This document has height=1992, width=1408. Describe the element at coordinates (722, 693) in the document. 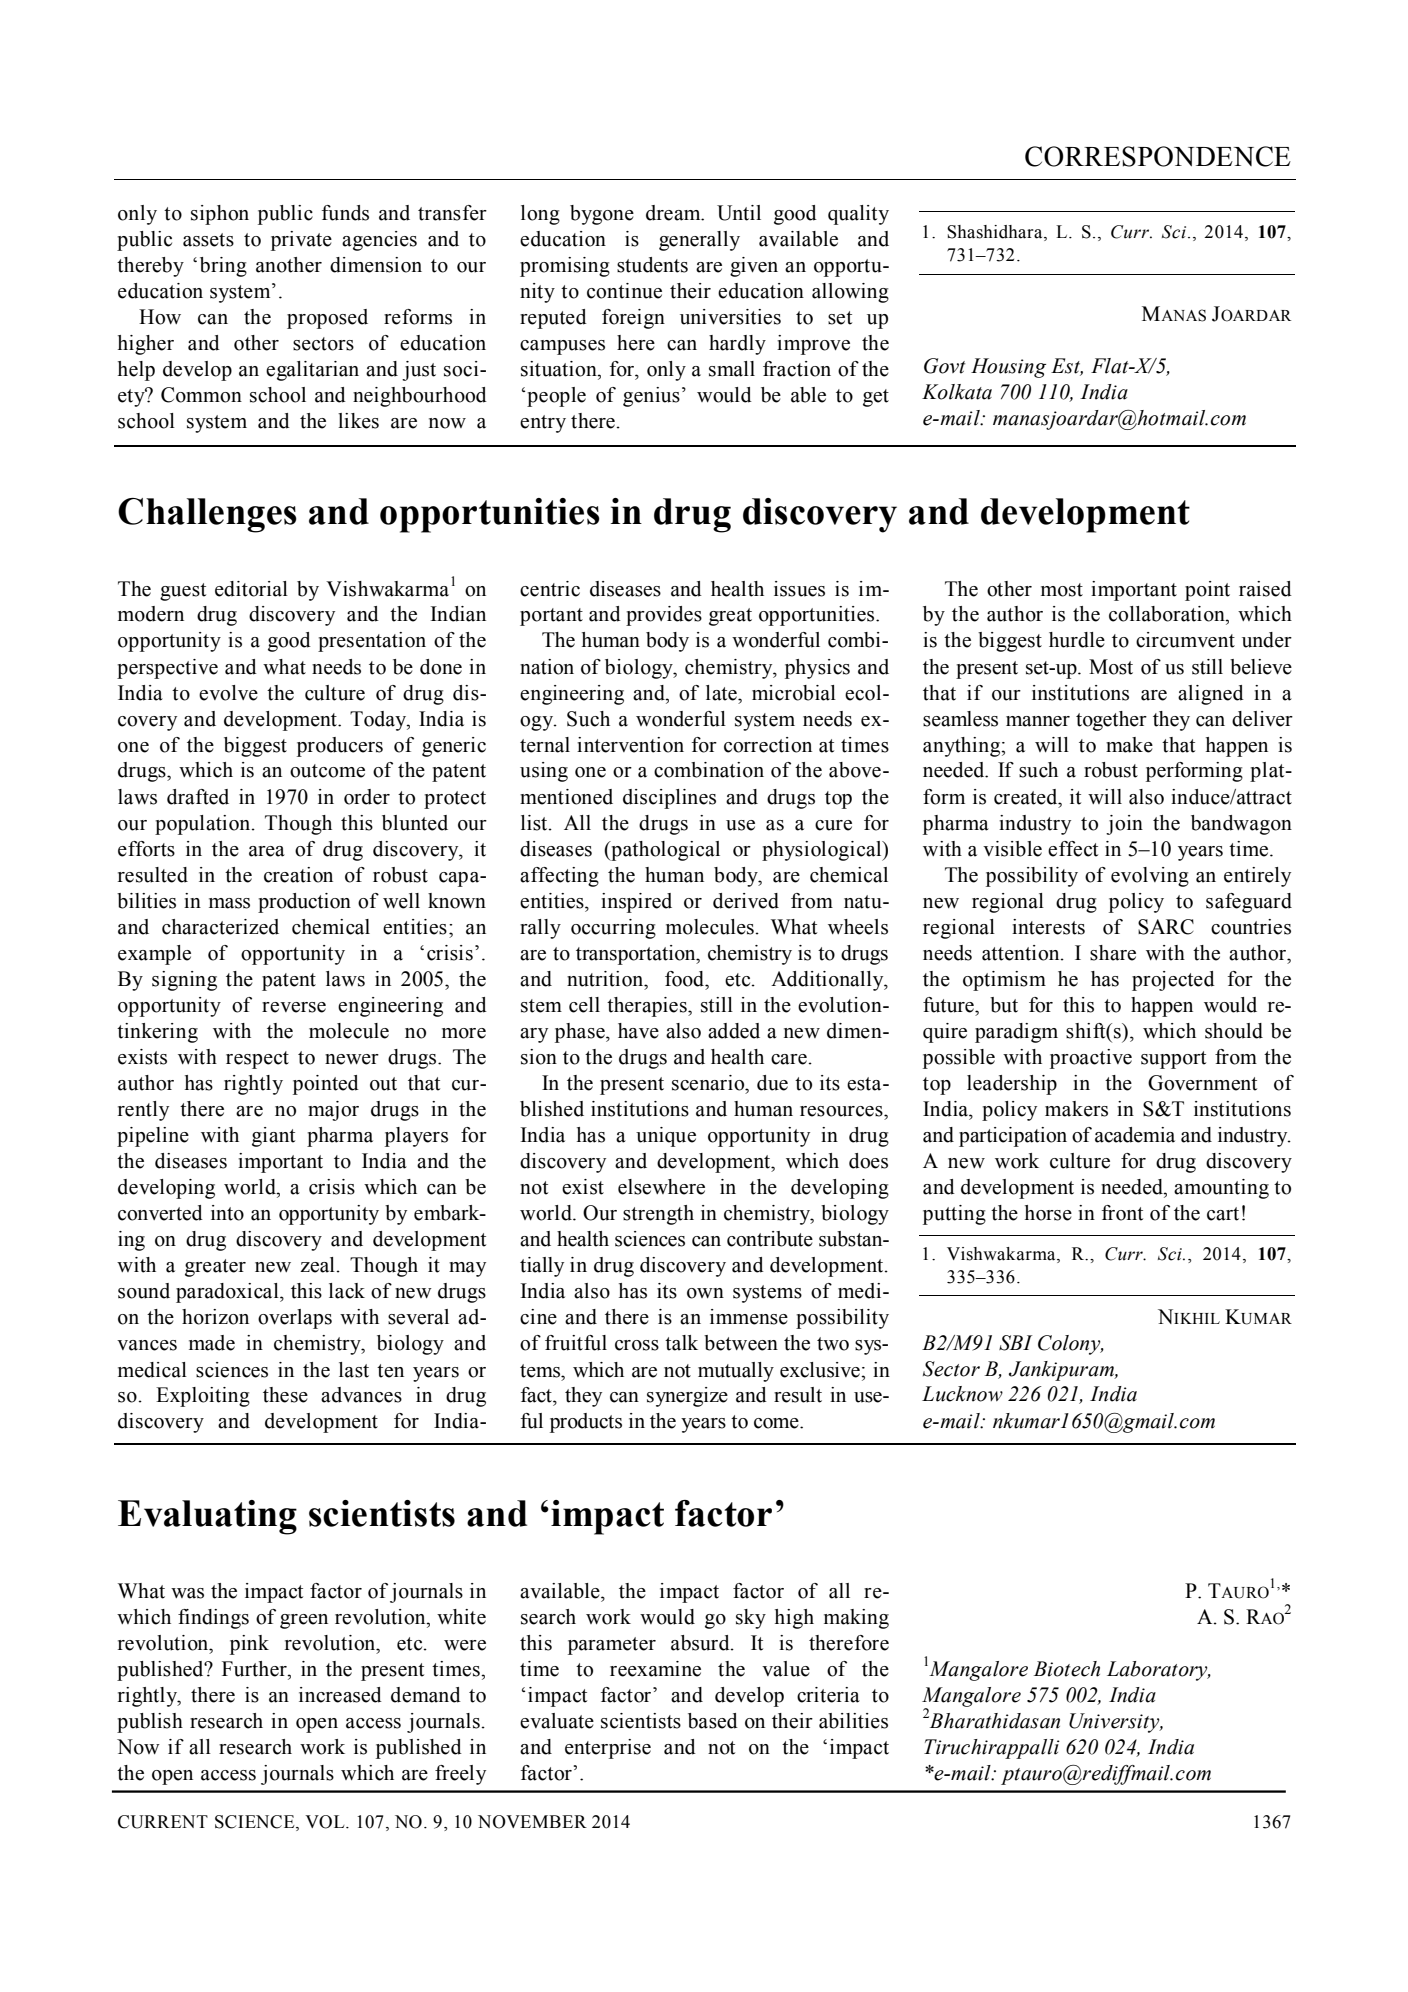

I see `late` at that location.
